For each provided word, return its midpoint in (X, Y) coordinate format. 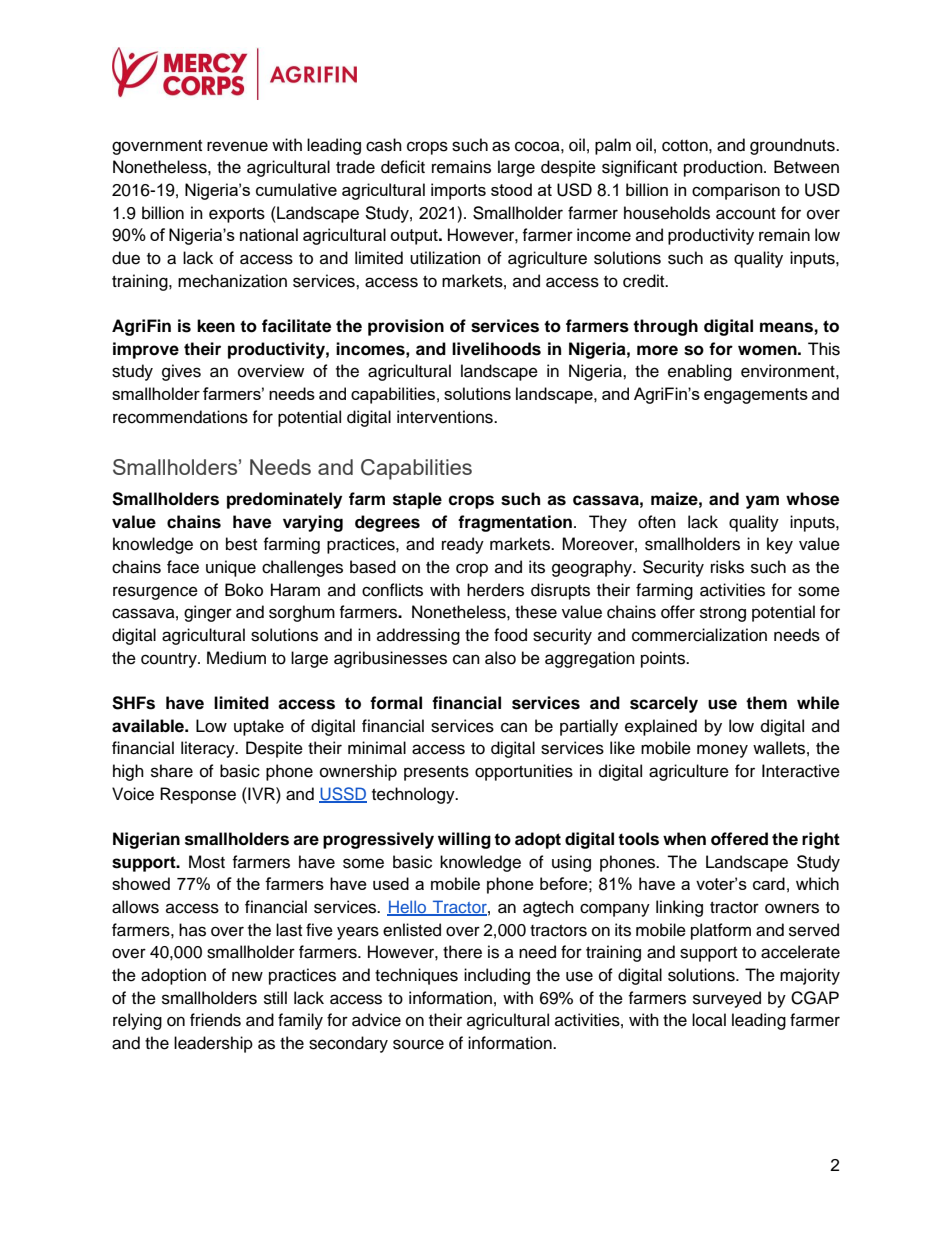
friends (215, 1020)
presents (436, 773)
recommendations (180, 417)
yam (762, 502)
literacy (209, 749)
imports (458, 191)
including (497, 976)
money (722, 751)
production (724, 168)
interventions (446, 417)
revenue (237, 146)
